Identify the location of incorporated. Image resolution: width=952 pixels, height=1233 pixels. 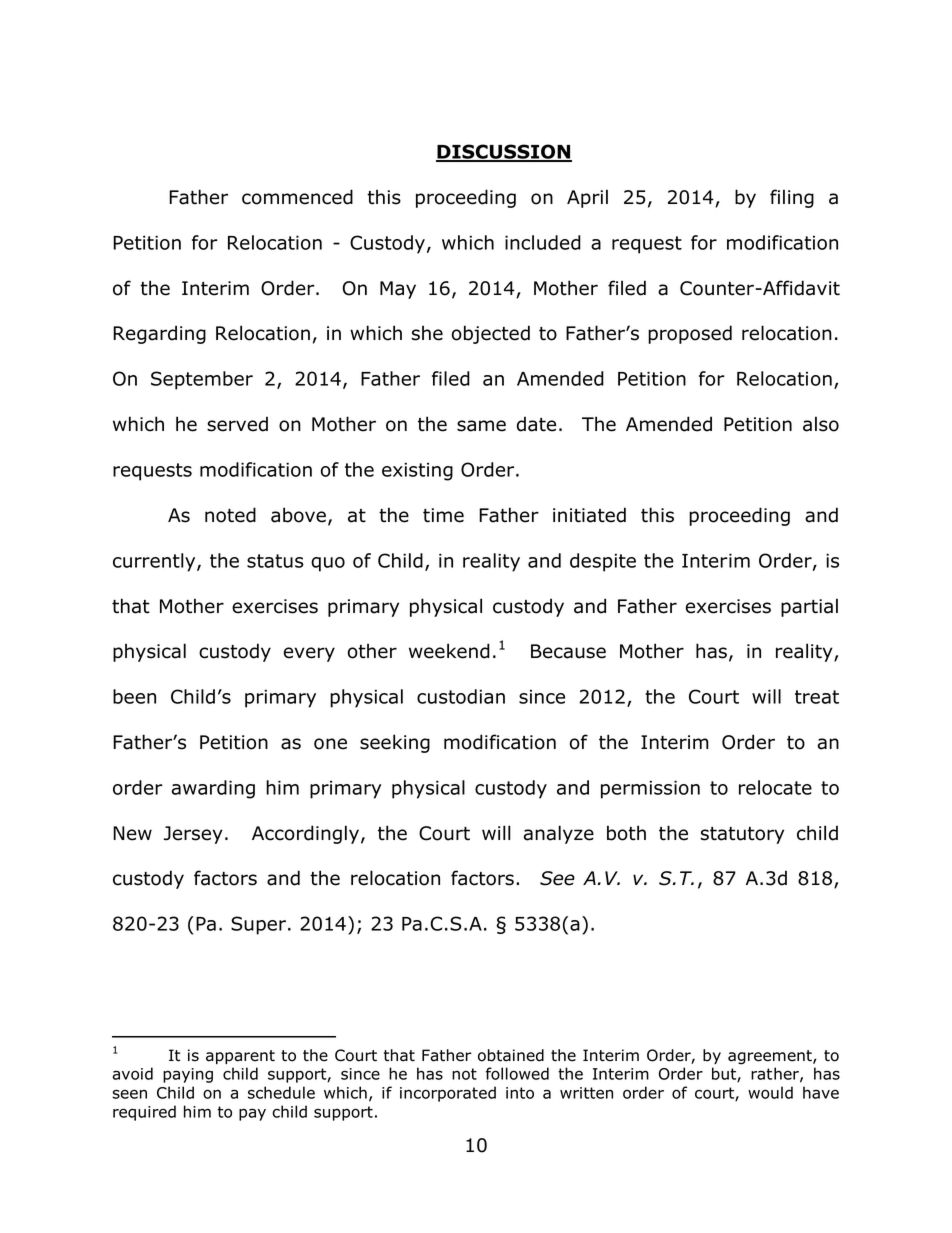
(448, 1094).
